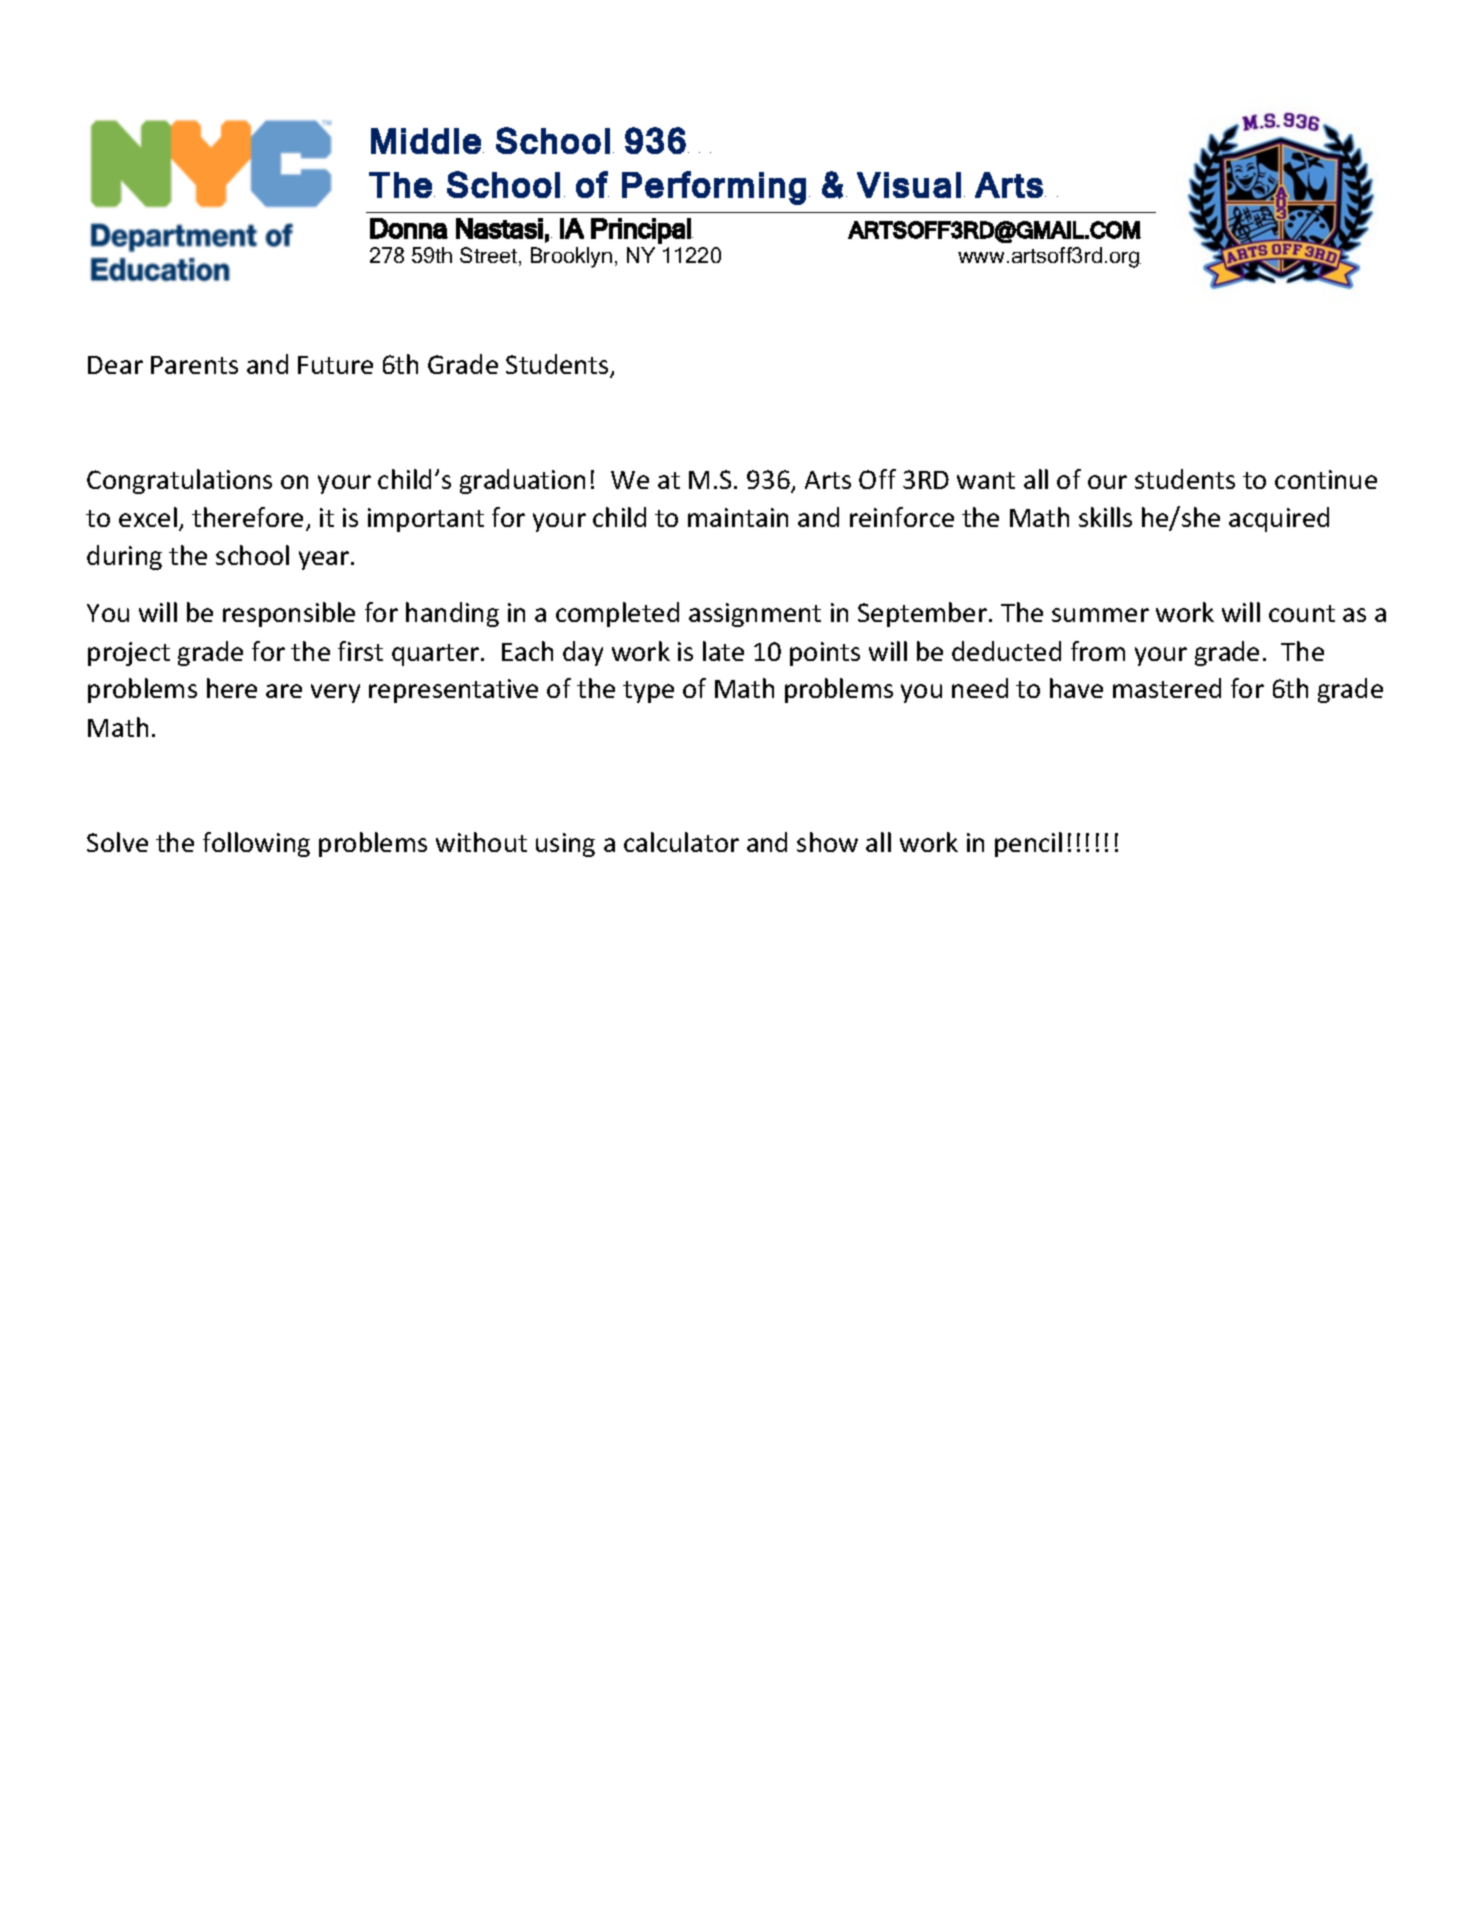 The image size is (1477, 1911). Describe the element at coordinates (909, 185) in the image. I see `Visual` at that location.
